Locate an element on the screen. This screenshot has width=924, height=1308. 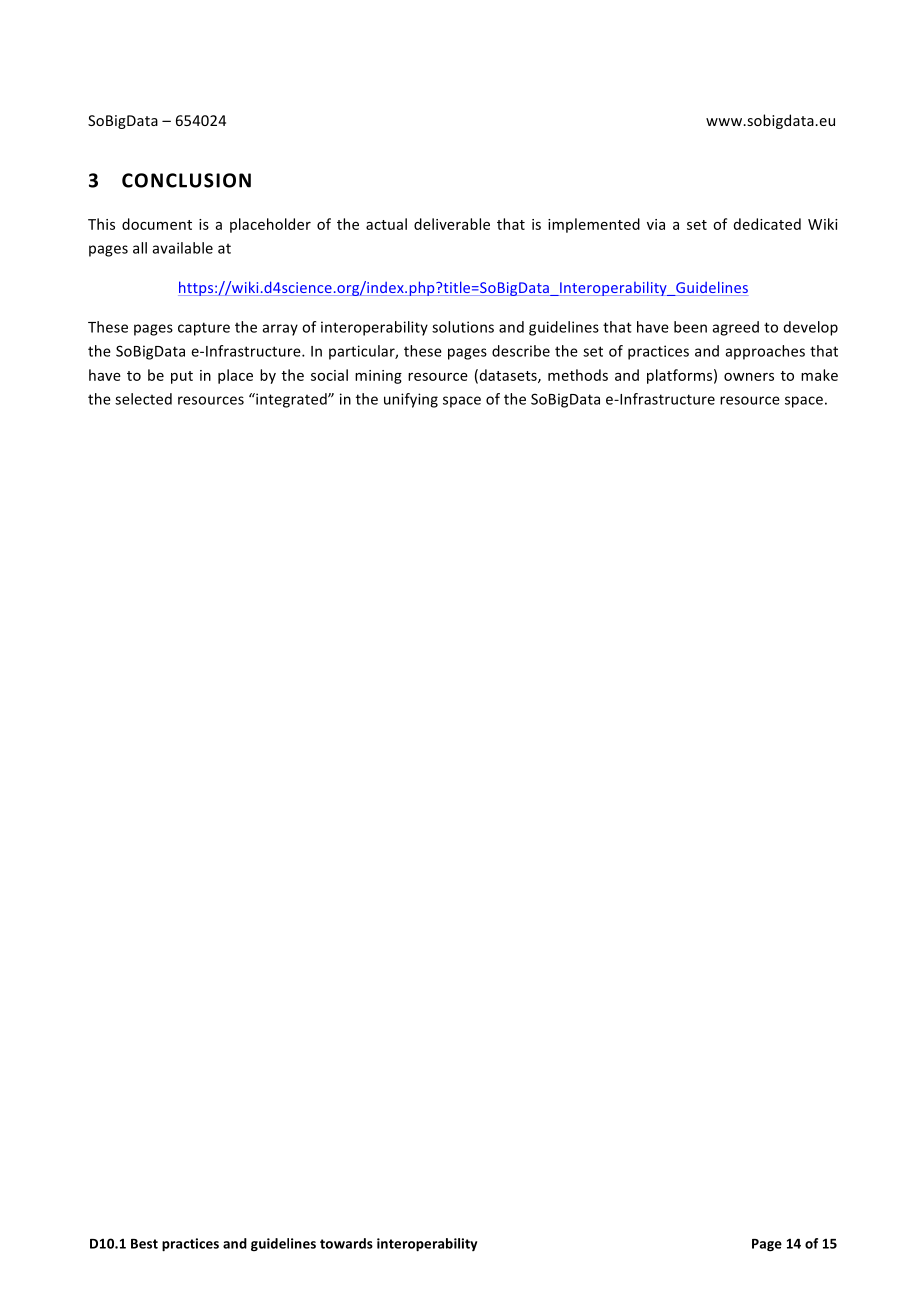
towards is located at coordinates (346, 1243).
